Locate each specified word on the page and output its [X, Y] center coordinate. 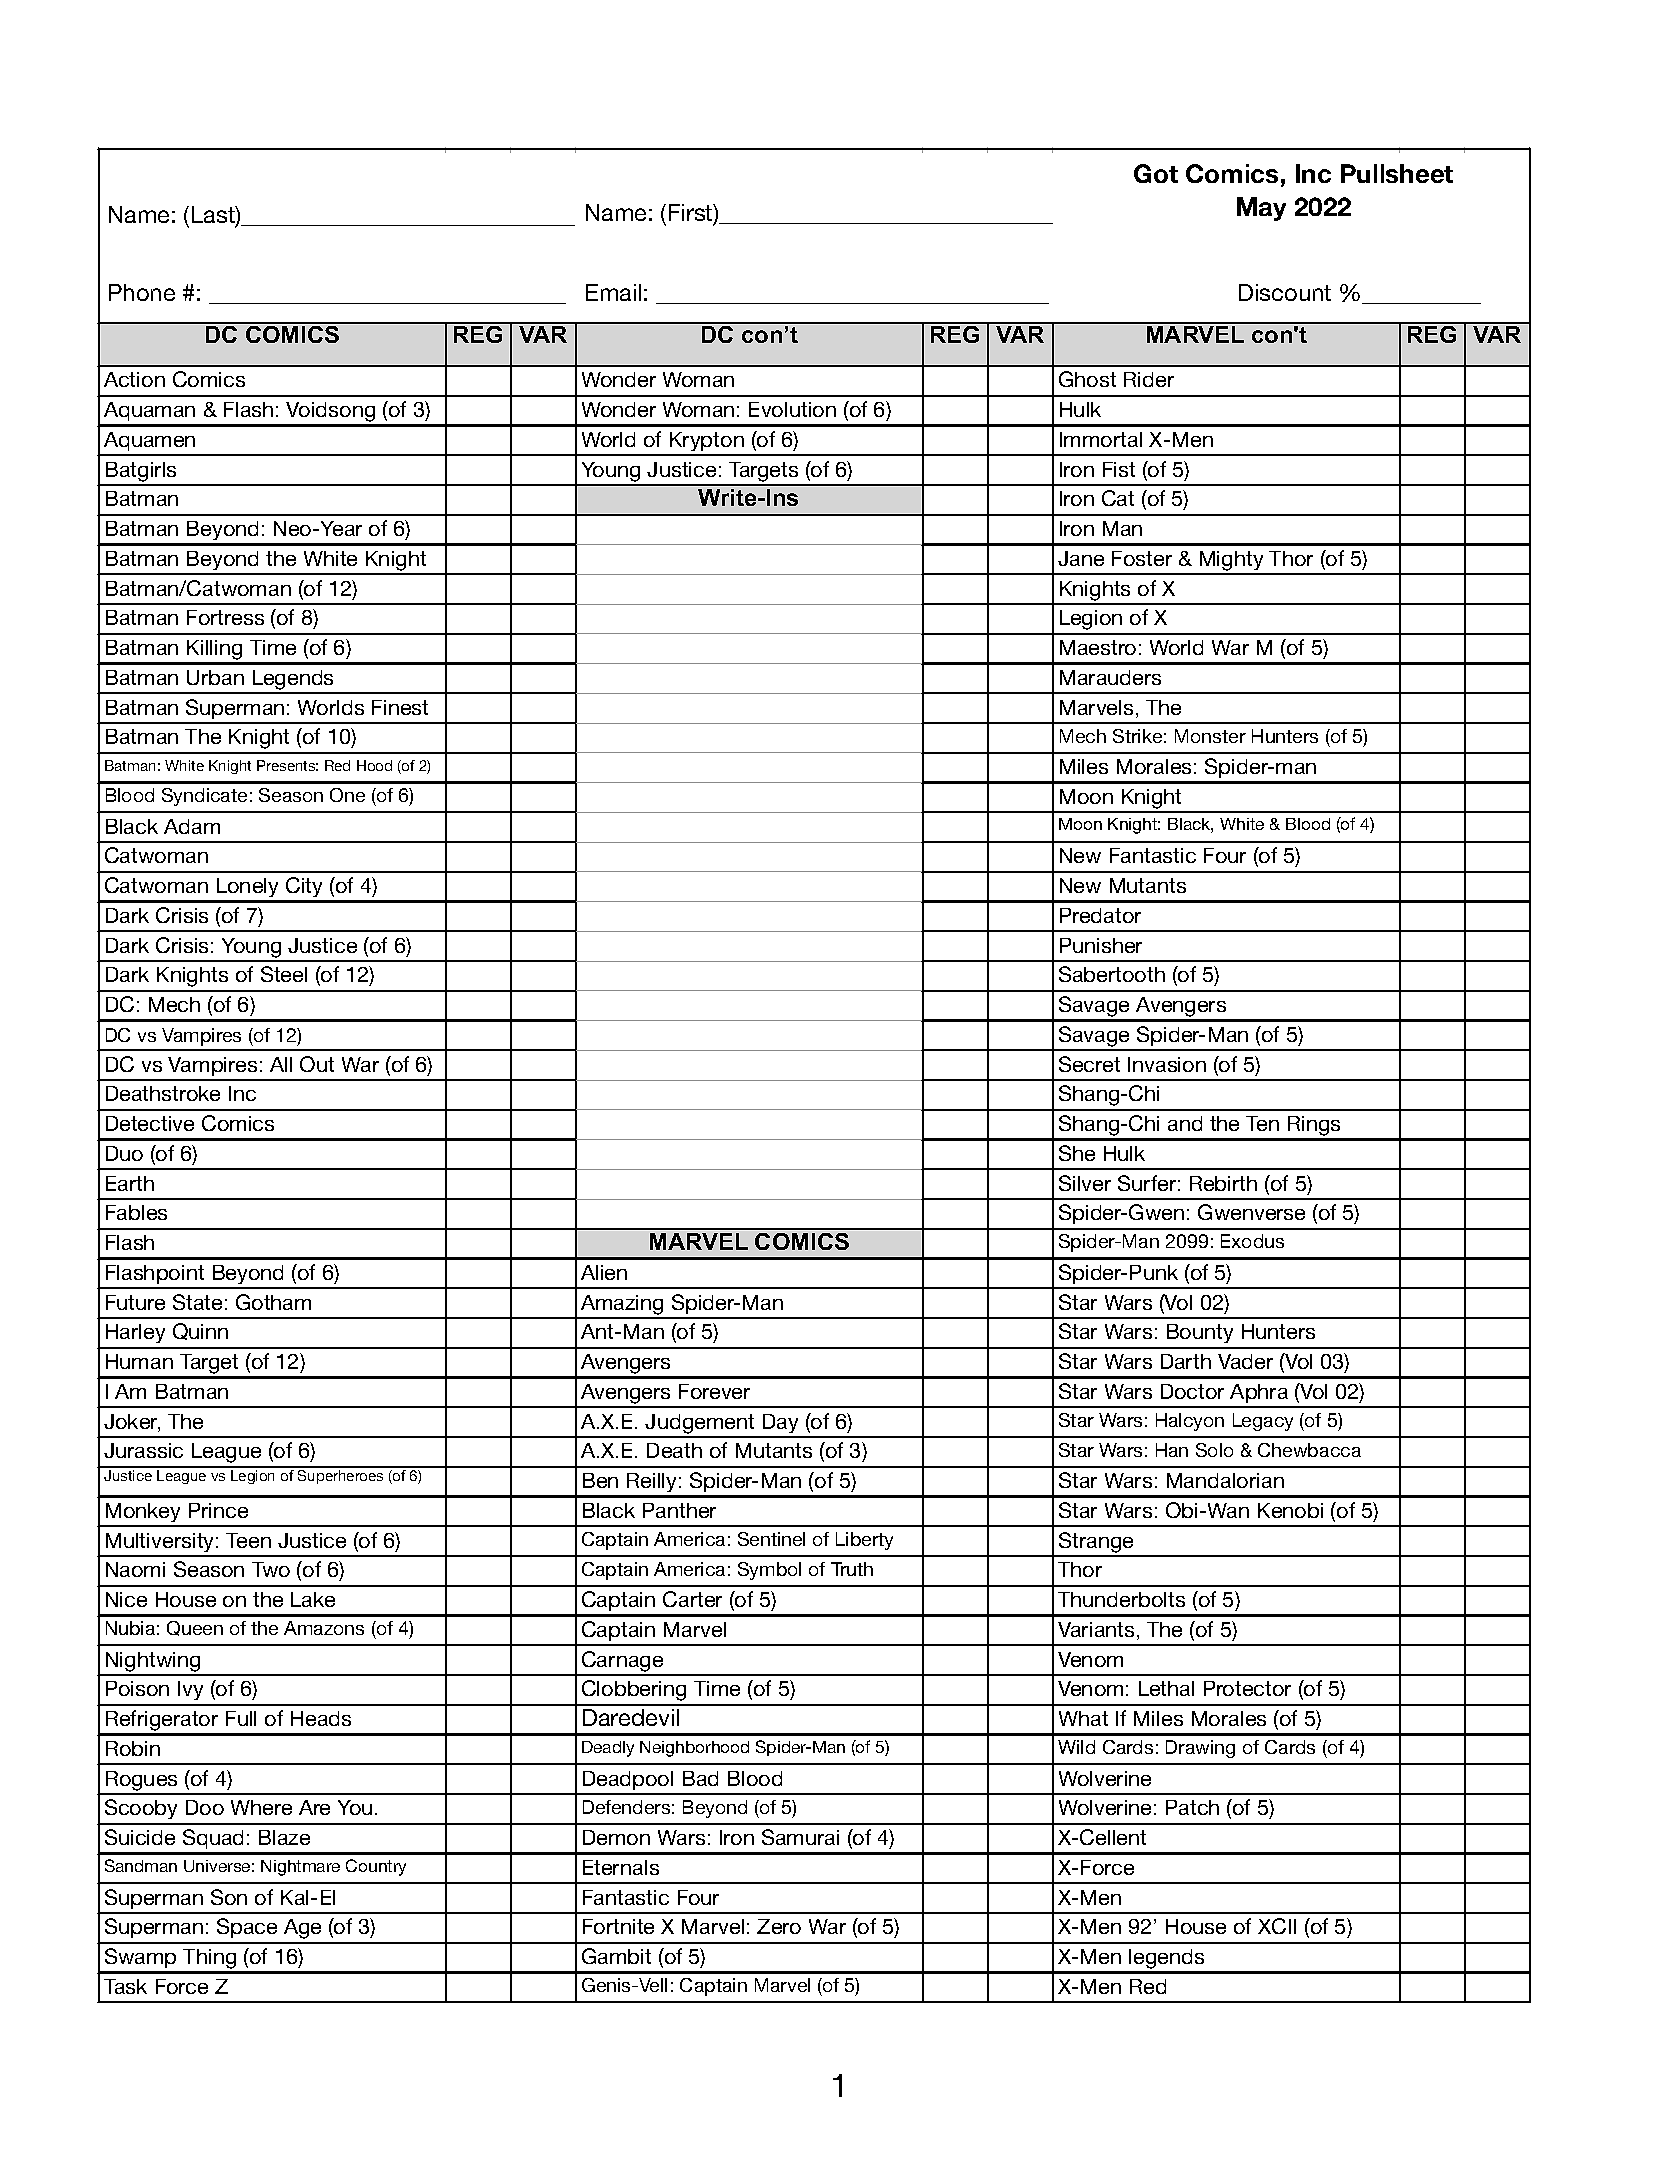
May [1261, 209]
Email [613, 292]
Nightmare [300, 1868]
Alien [604, 1272]
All [281, 1064]
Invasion [1167, 1064]
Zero [779, 1926]
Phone [142, 292]
